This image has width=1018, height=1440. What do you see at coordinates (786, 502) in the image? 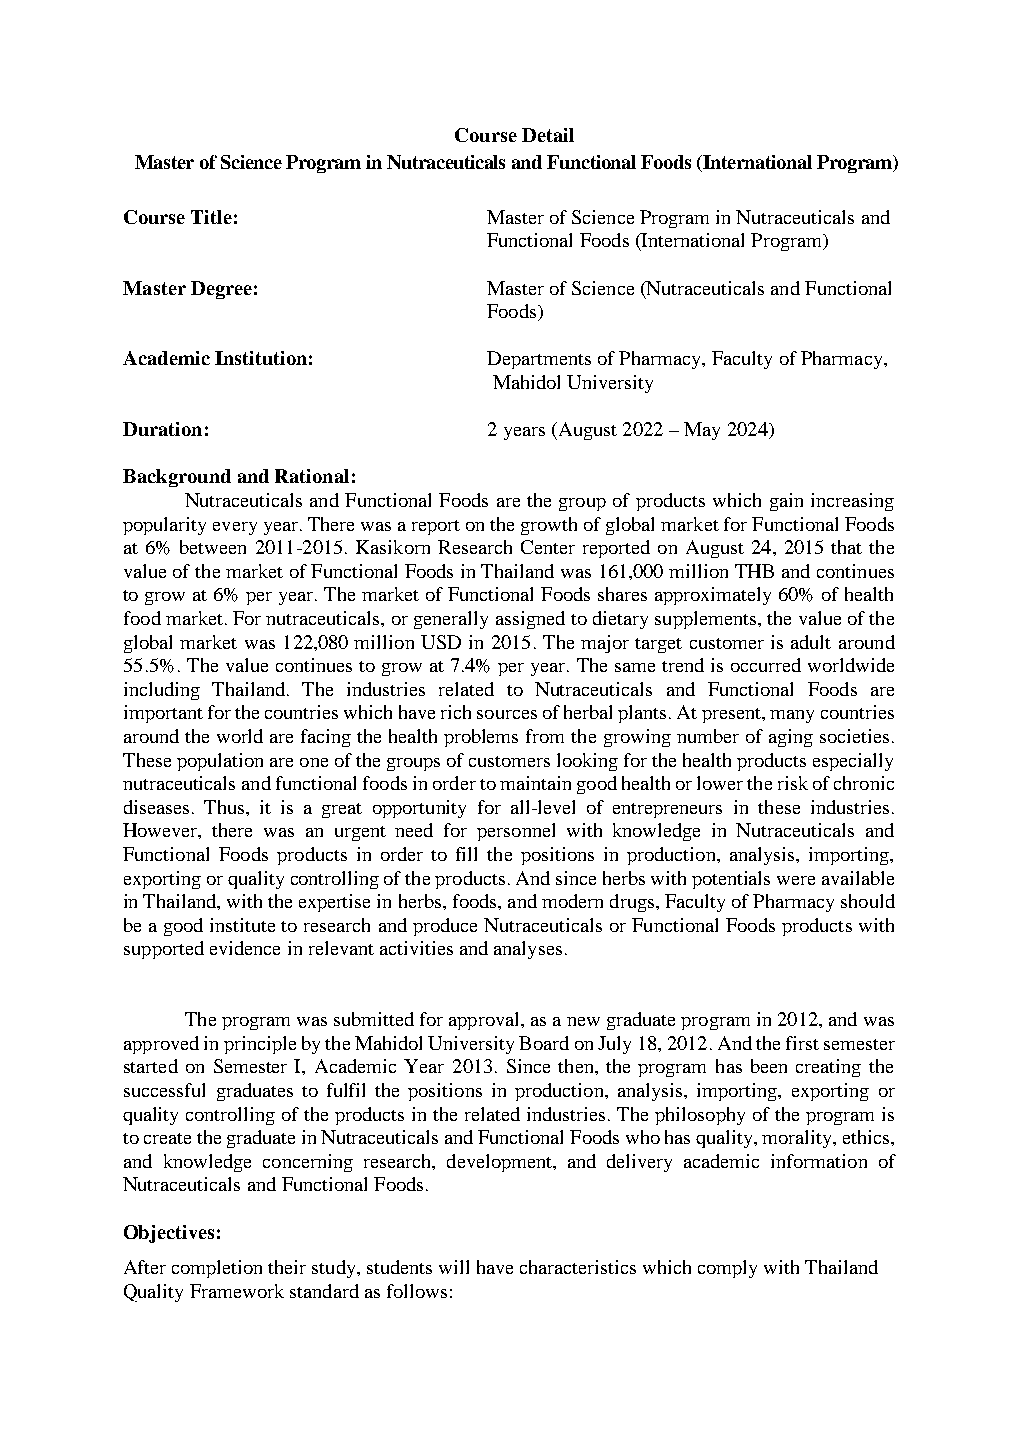
I see `gain` at bounding box center [786, 502].
